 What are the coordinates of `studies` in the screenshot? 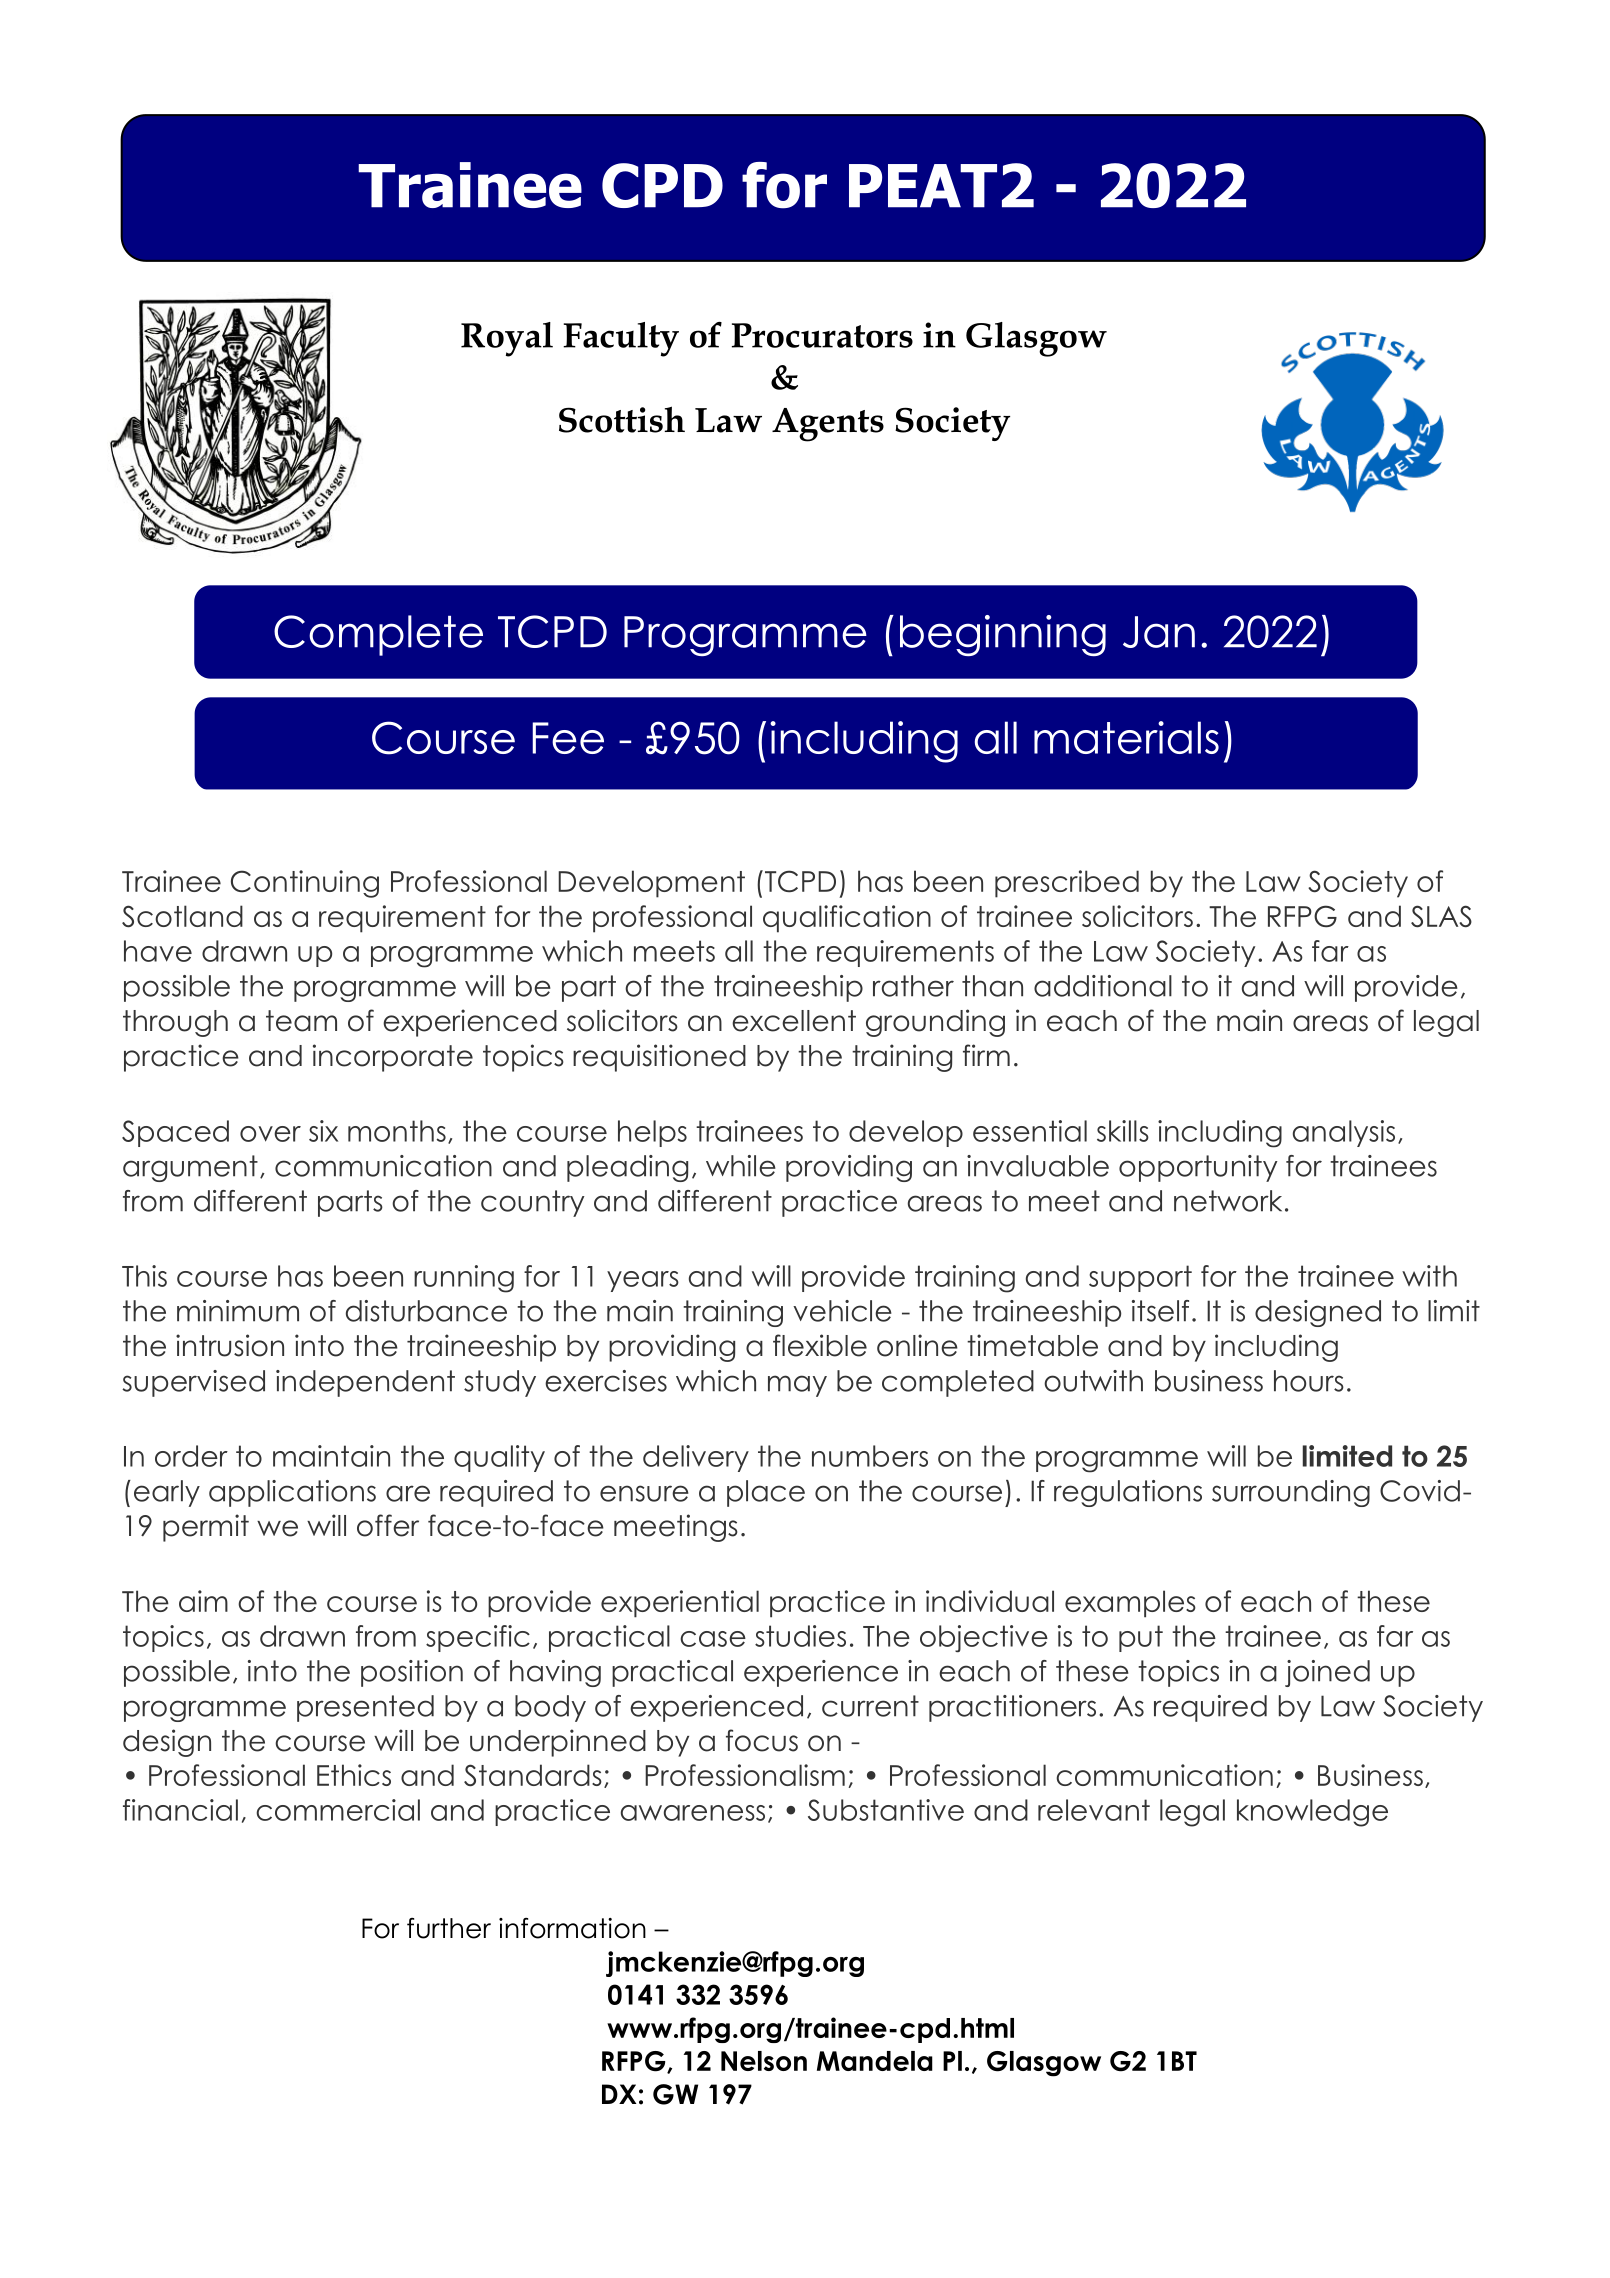 It's located at (800, 1636).
